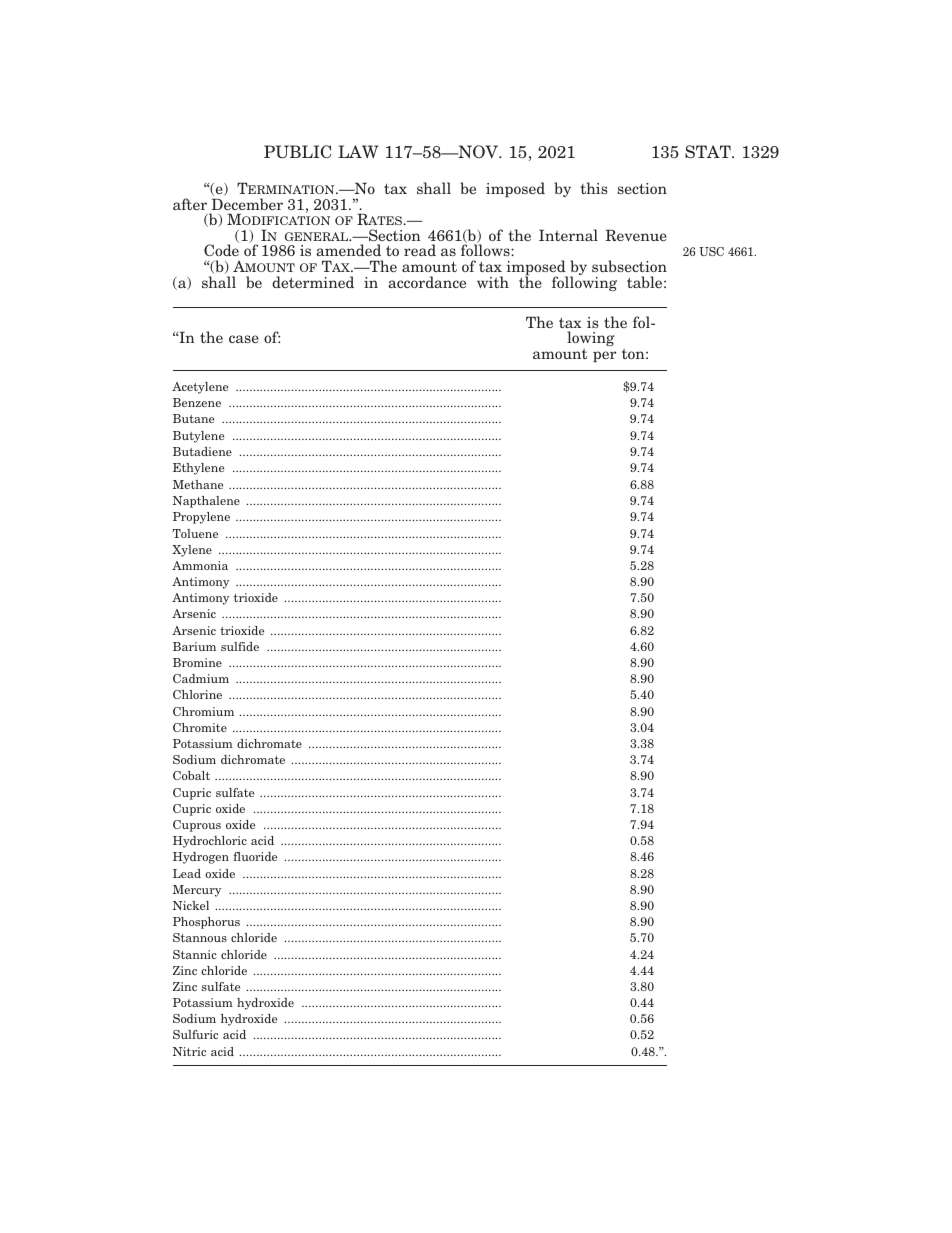 The image size is (952, 1233). What do you see at coordinates (594, 188) in the image?
I see `this` at bounding box center [594, 188].
